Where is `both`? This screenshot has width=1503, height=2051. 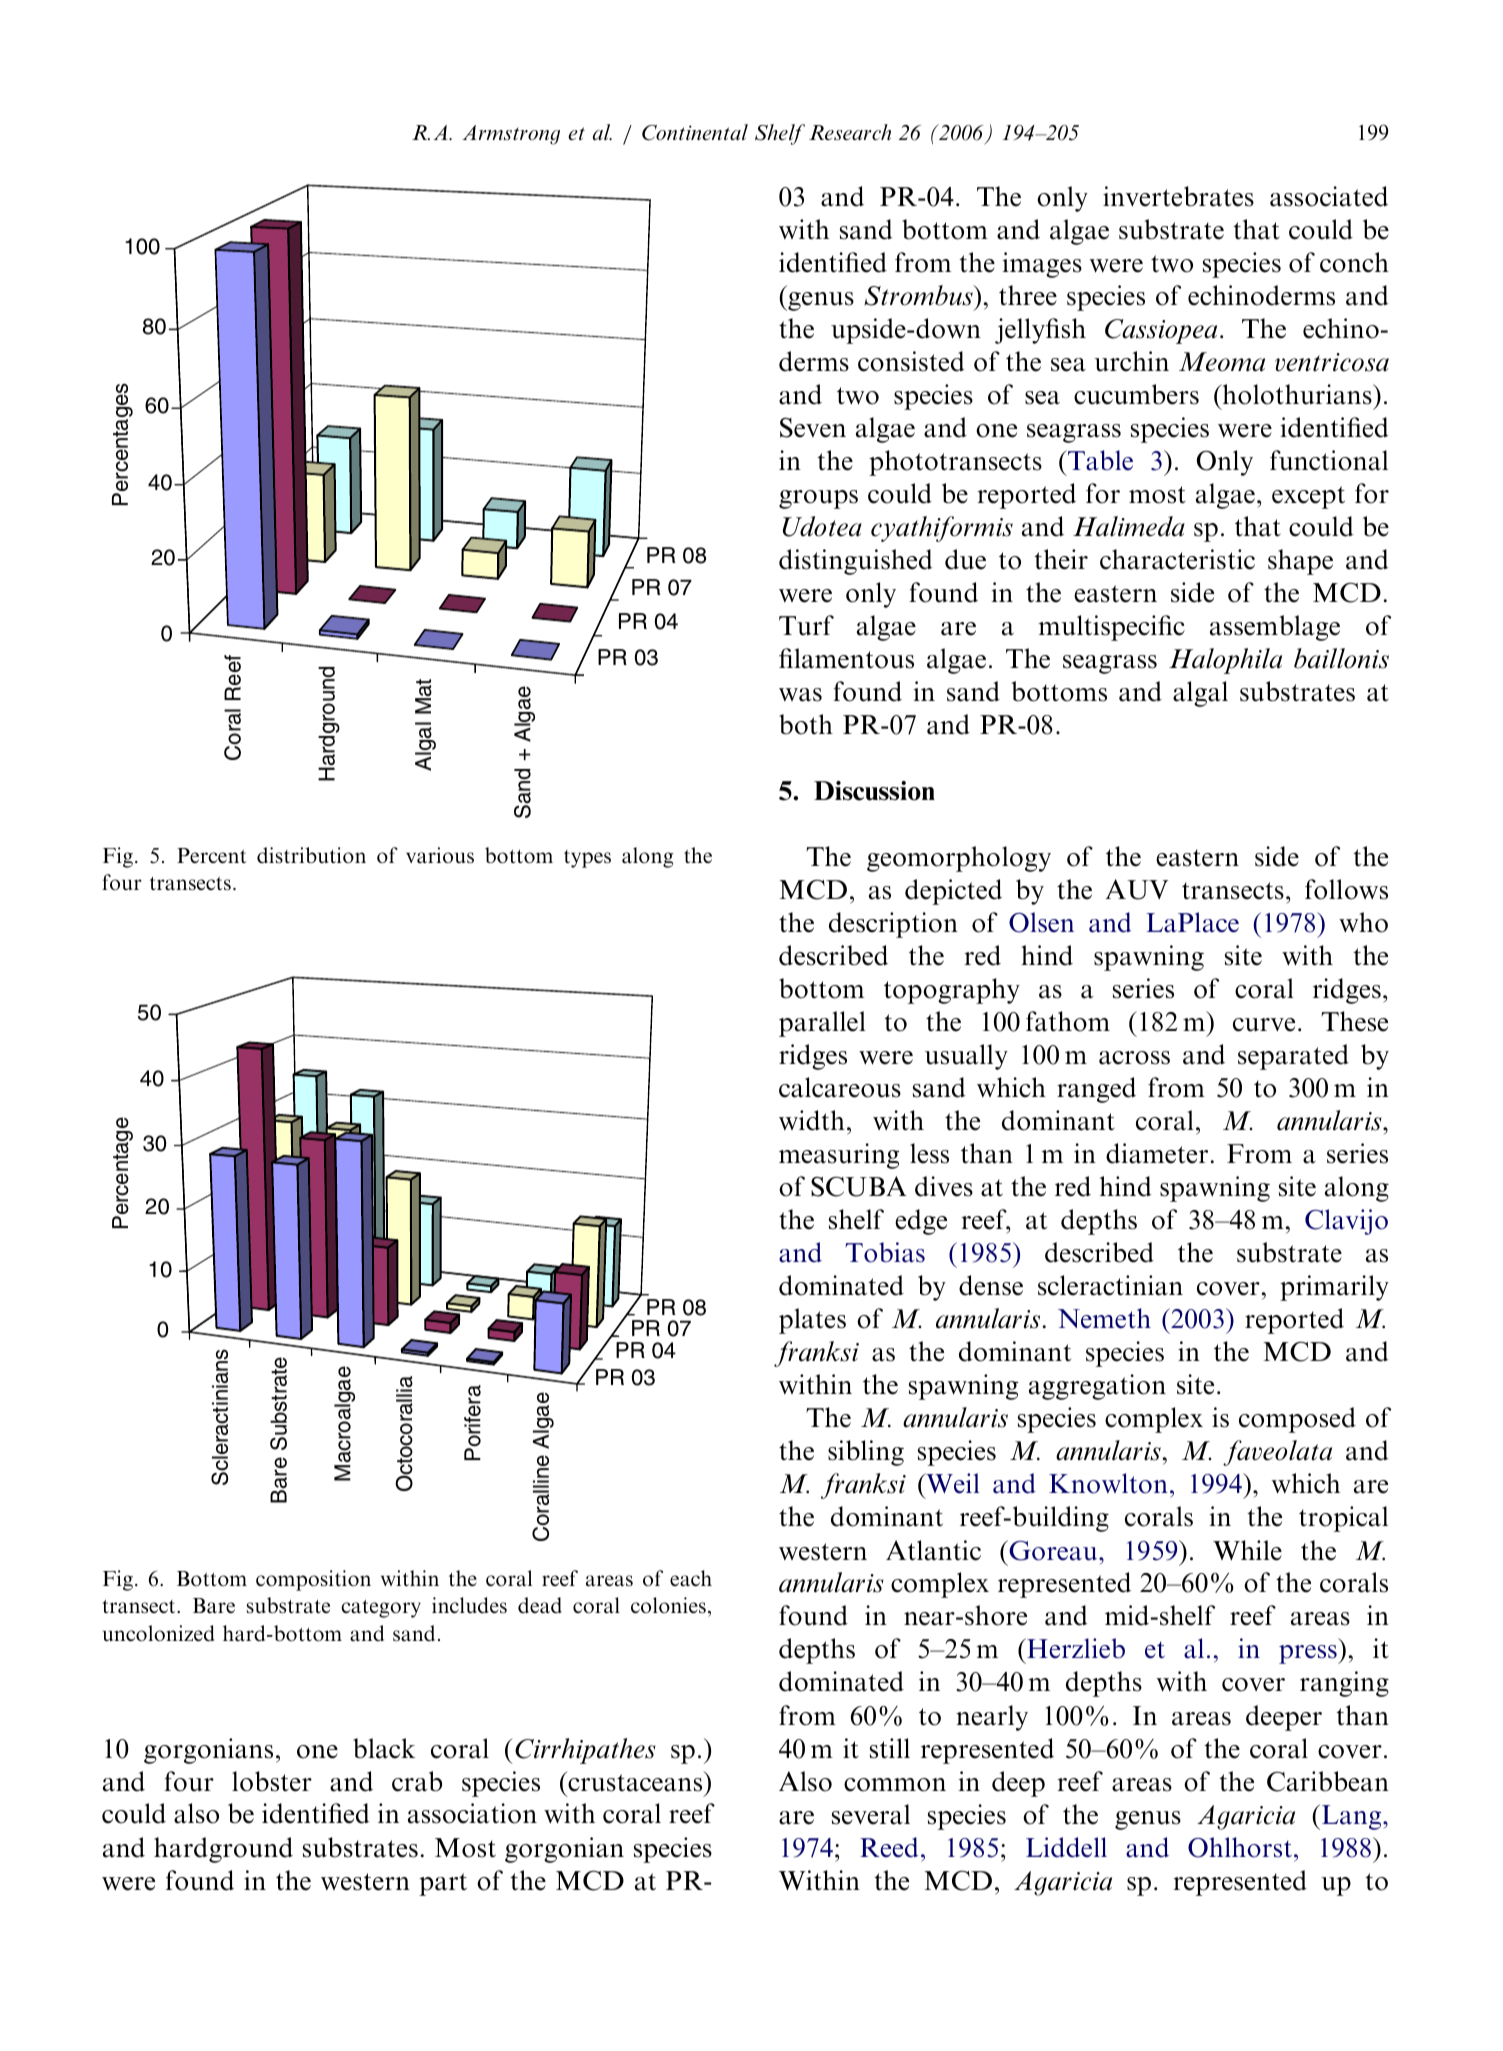 both is located at coordinates (806, 724).
